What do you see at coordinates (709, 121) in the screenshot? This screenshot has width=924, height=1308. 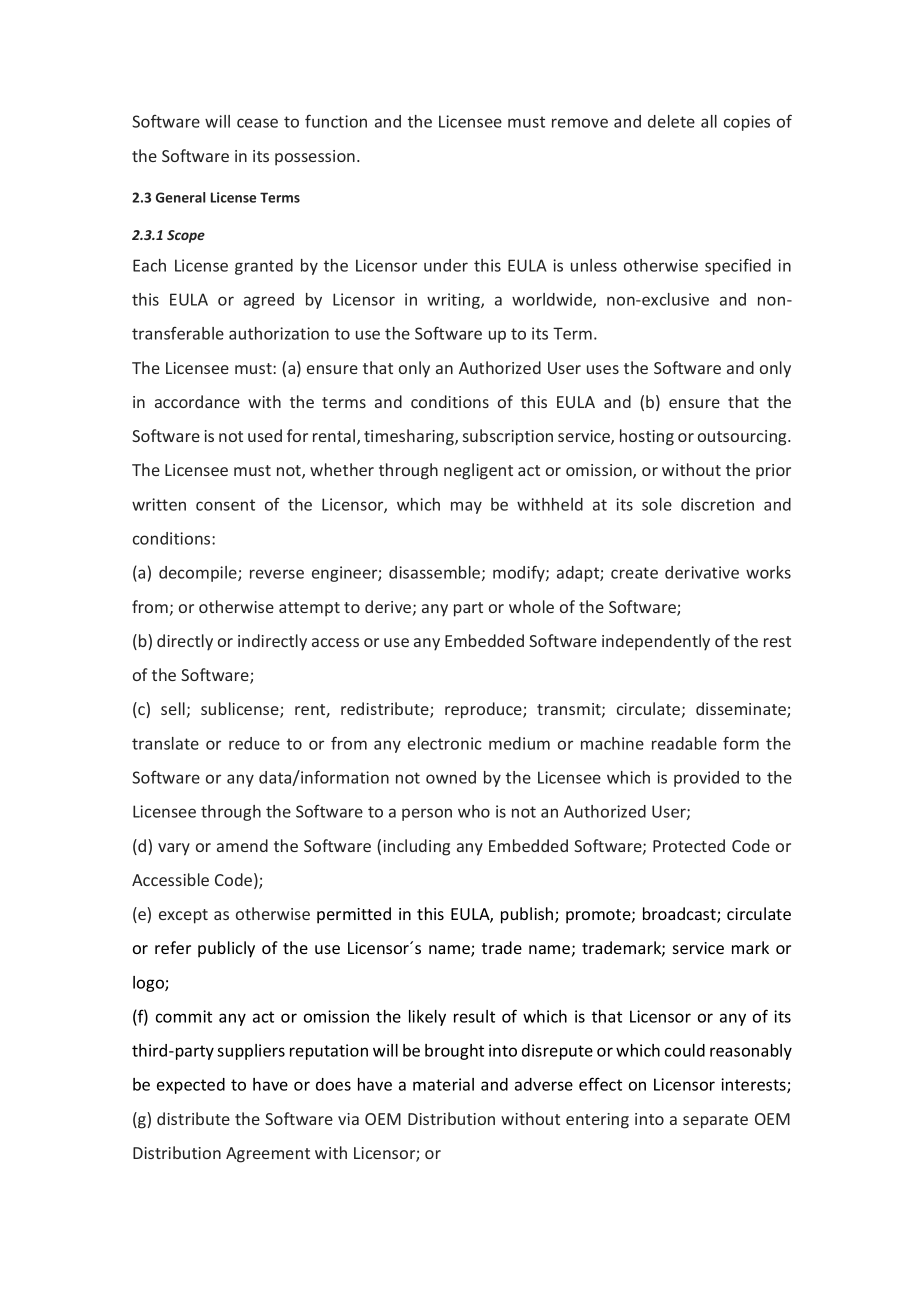 I see `all` at bounding box center [709, 121].
